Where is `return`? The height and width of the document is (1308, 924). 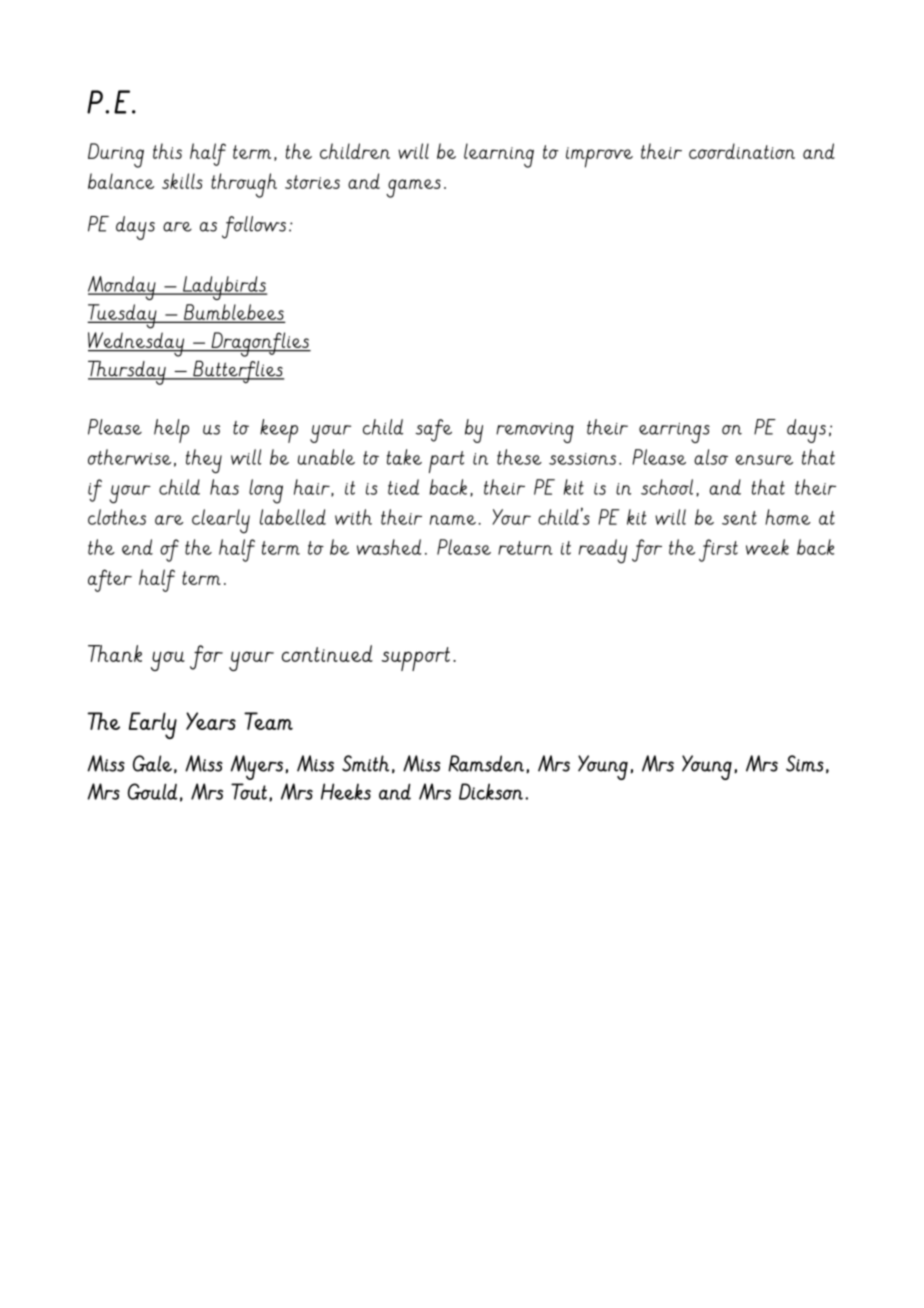
return is located at coordinates (525, 548).
